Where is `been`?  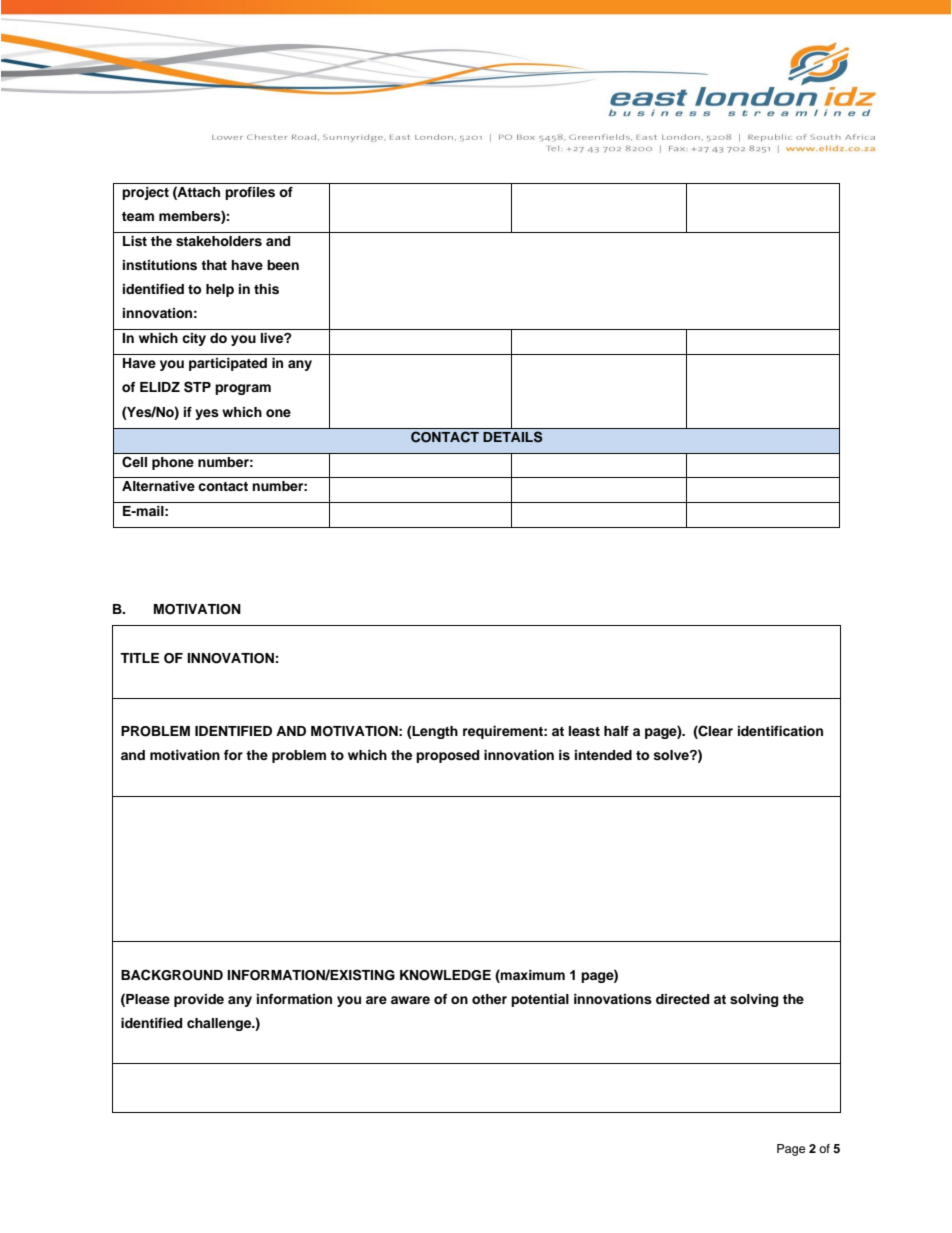
been is located at coordinates (283, 265).
